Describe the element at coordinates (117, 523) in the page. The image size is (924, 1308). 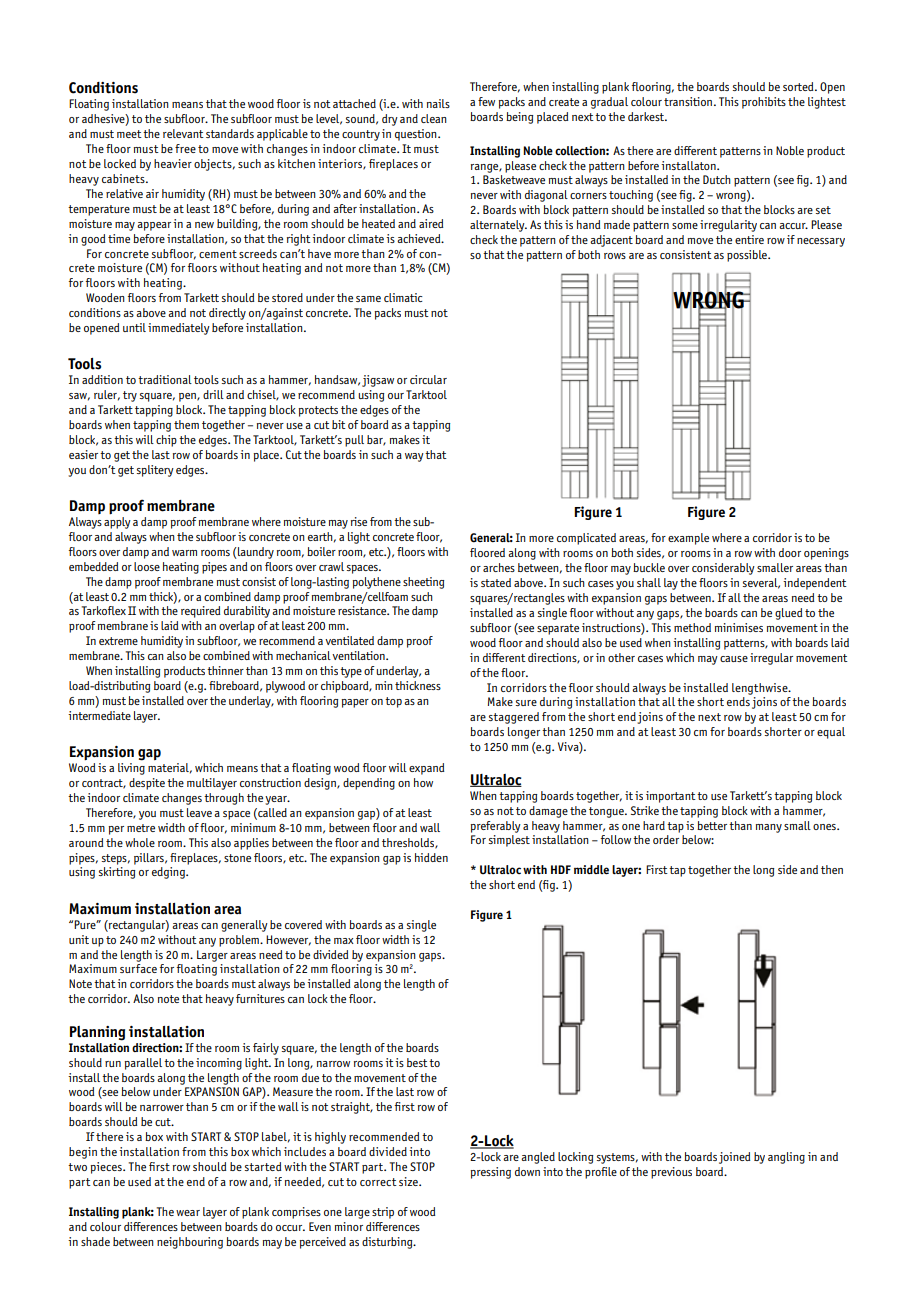
I see `apply` at that location.
